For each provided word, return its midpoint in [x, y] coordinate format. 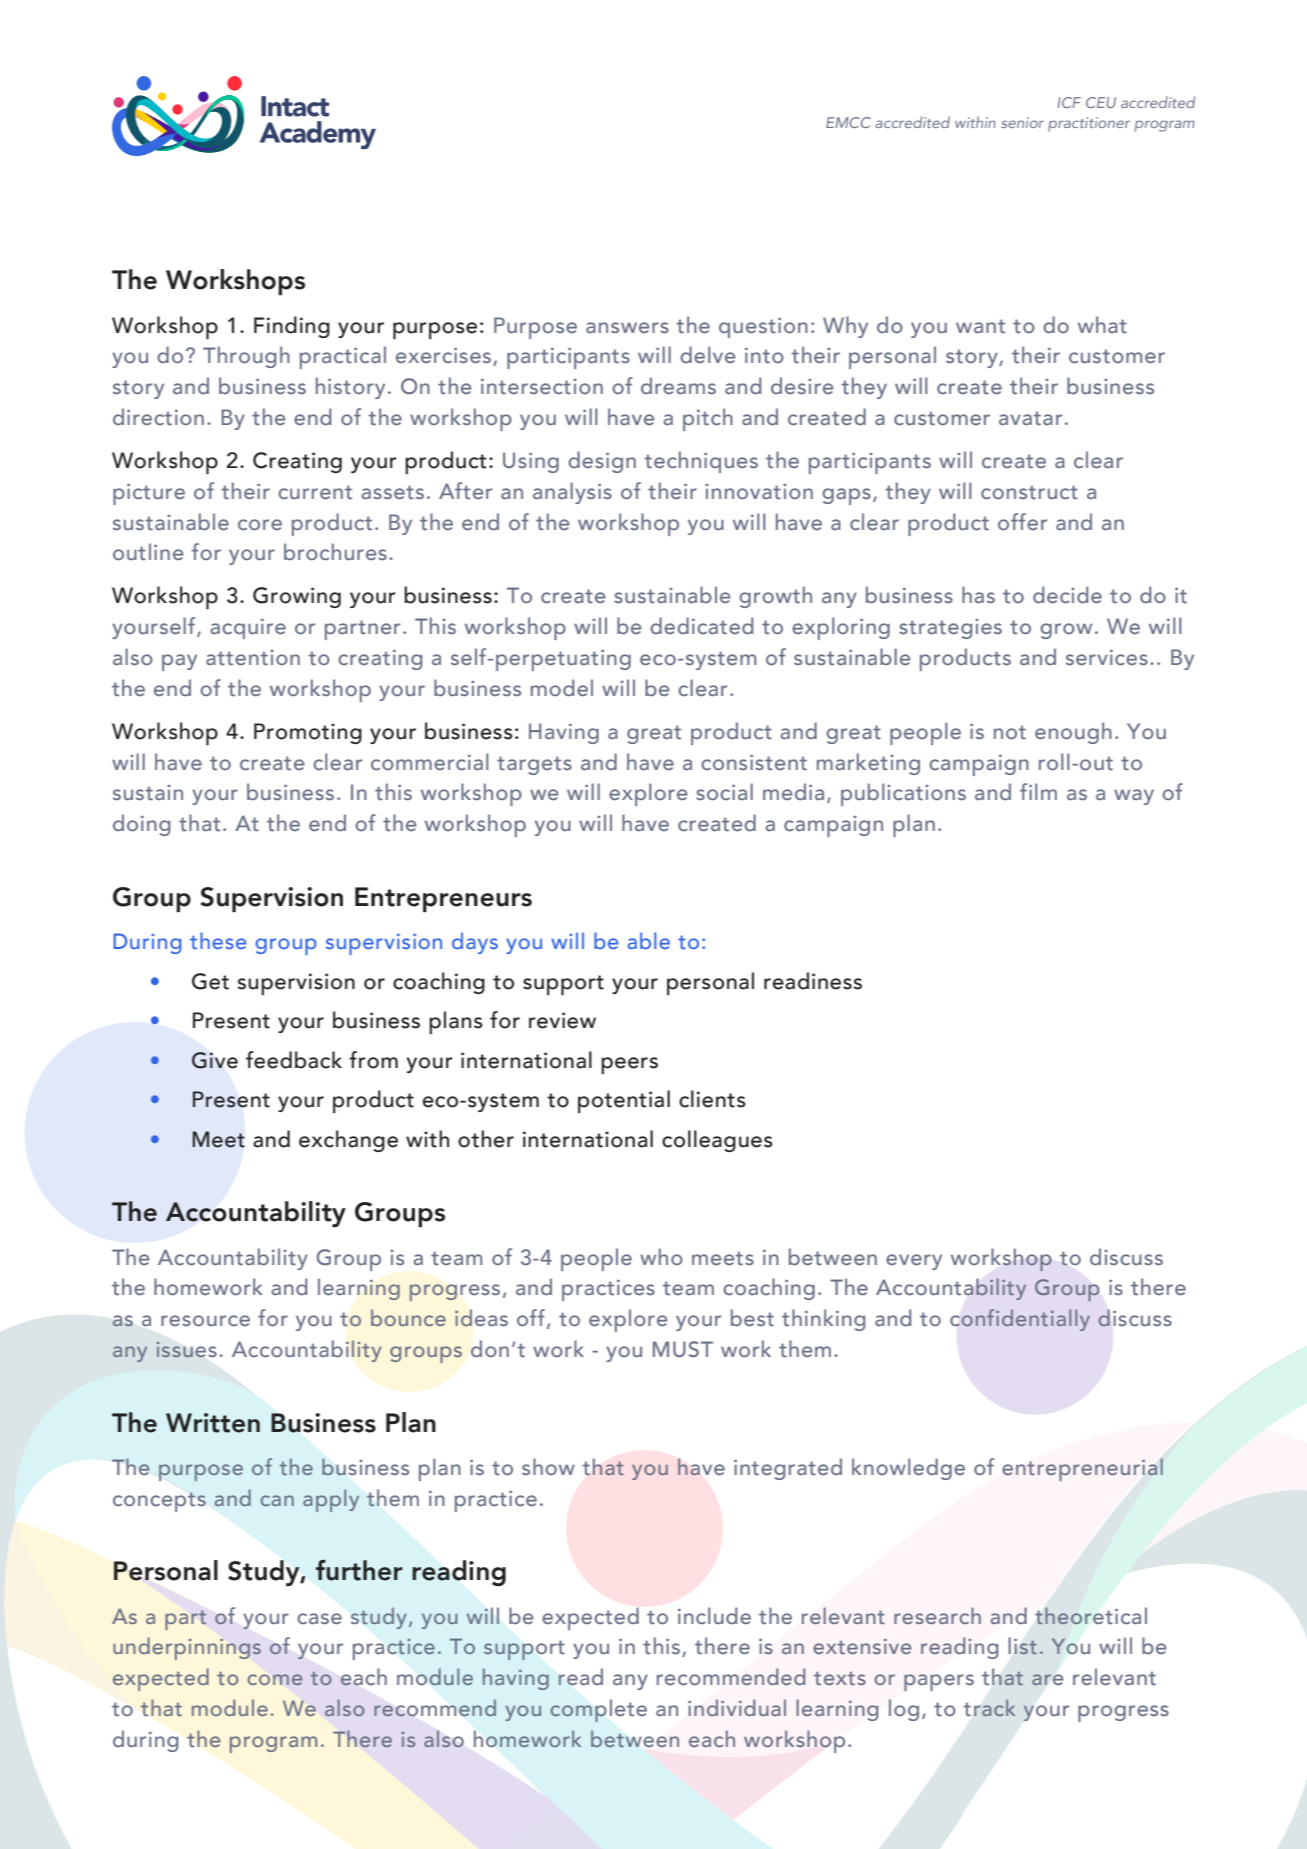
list [1023, 1646]
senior [1022, 122]
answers [627, 327]
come [275, 1679]
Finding [292, 327]
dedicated [701, 626]
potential [624, 1101]
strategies [950, 629]
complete [598, 1710]
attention [253, 658]
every [914, 1262]
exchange [348, 1141]
